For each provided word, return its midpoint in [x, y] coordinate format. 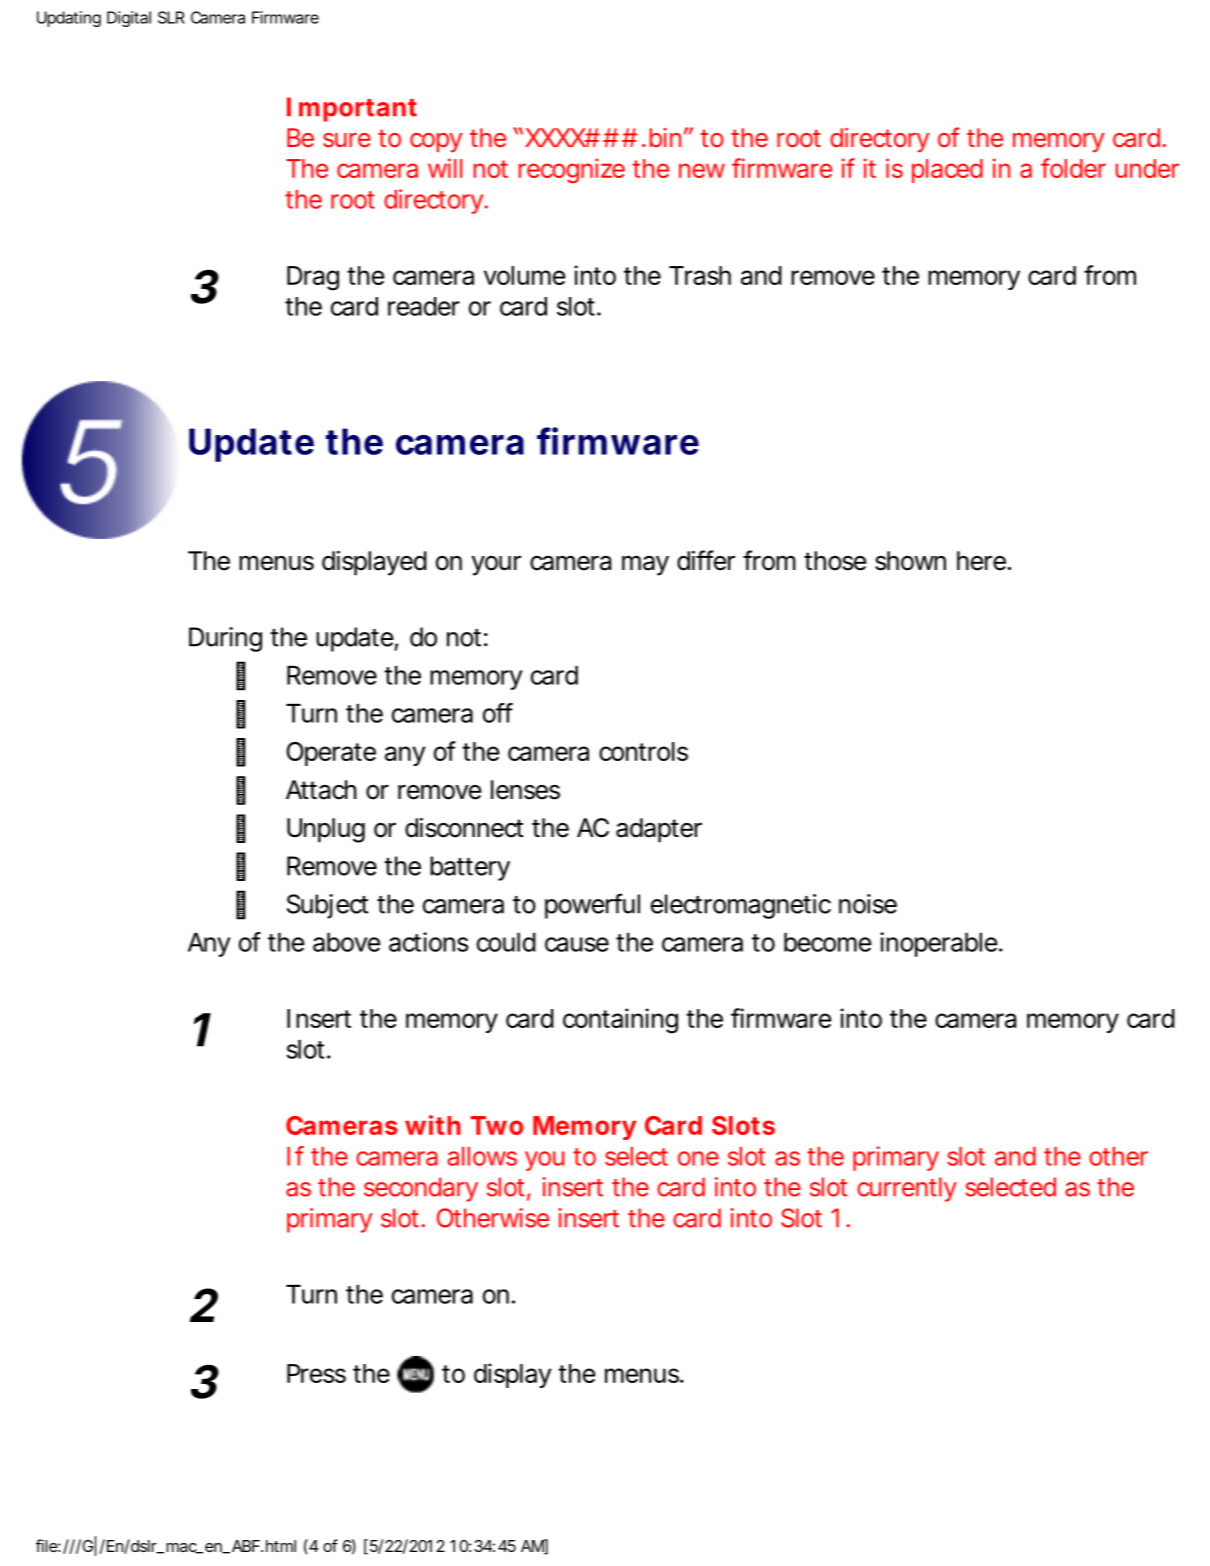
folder [1073, 168]
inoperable [939, 944]
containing [620, 1021]
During [225, 639]
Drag [313, 278]
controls [643, 751]
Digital [129, 19]
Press [316, 1373]
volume [525, 275]
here [981, 561]
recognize [572, 170]
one [698, 1158]
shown [910, 561]
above [347, 942]
